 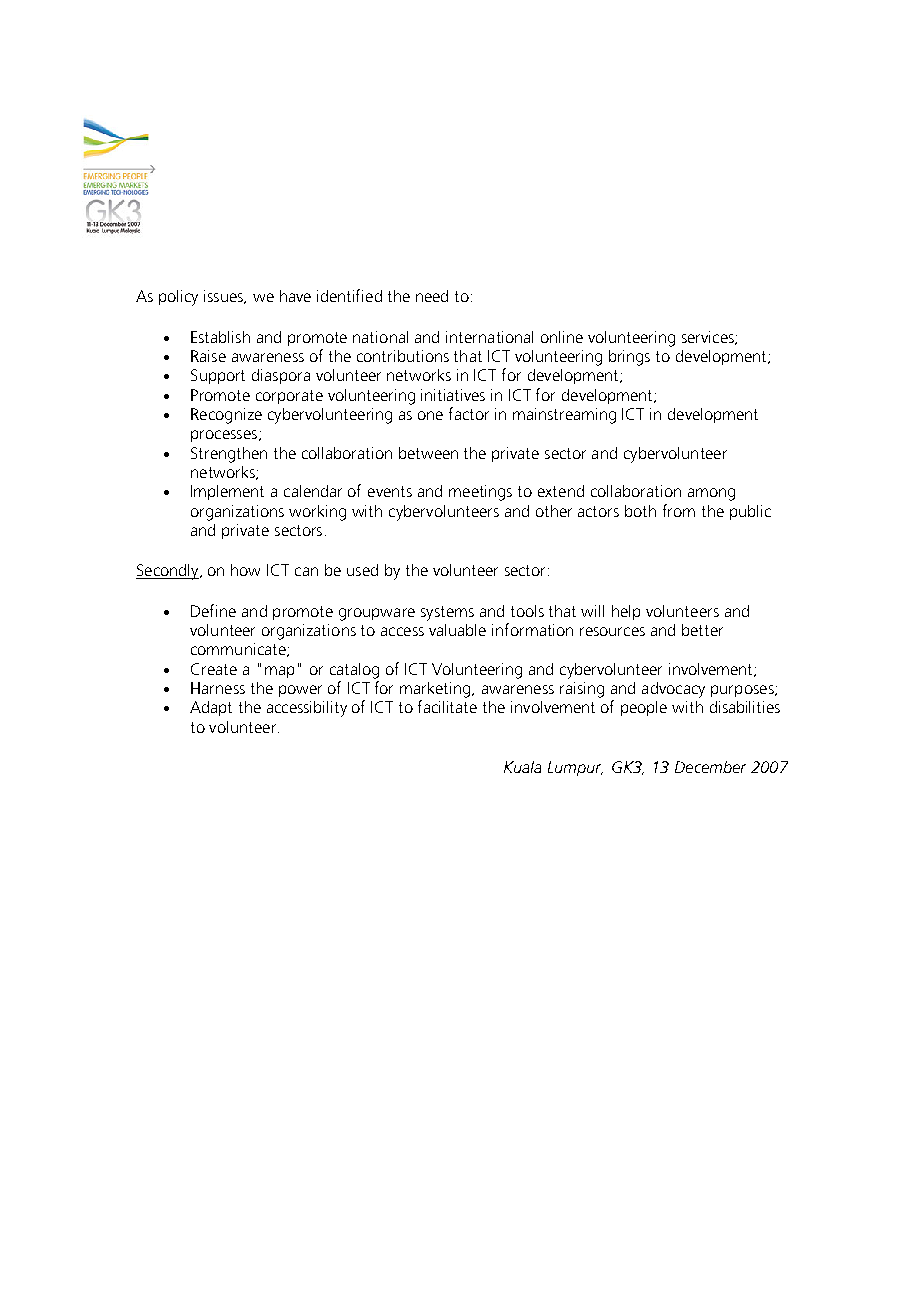 I want to click on meetings, so click(x=480, y=493).
